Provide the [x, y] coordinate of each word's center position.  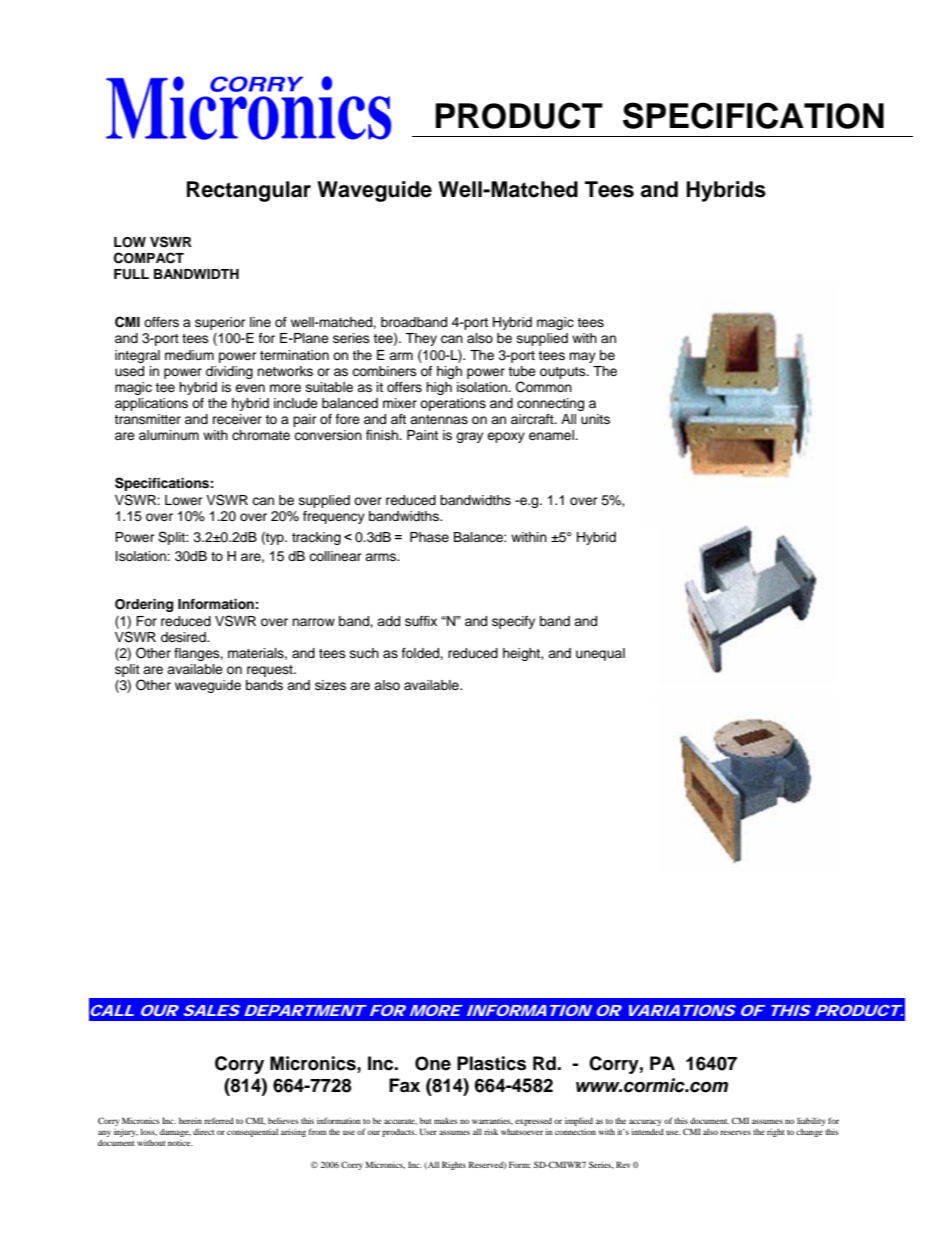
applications [151, 404]
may [582, 357]
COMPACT [149, 258]
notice [180, 1143]
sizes [330, 685]
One [433, 1063]
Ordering [144, 605]
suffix [421, 621]
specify [513, 622]
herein [190, 1121]
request [271, 671]
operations [453, 404]
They [421, 339]
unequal [600, 654]
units [595, 419]
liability [811, 1121]
